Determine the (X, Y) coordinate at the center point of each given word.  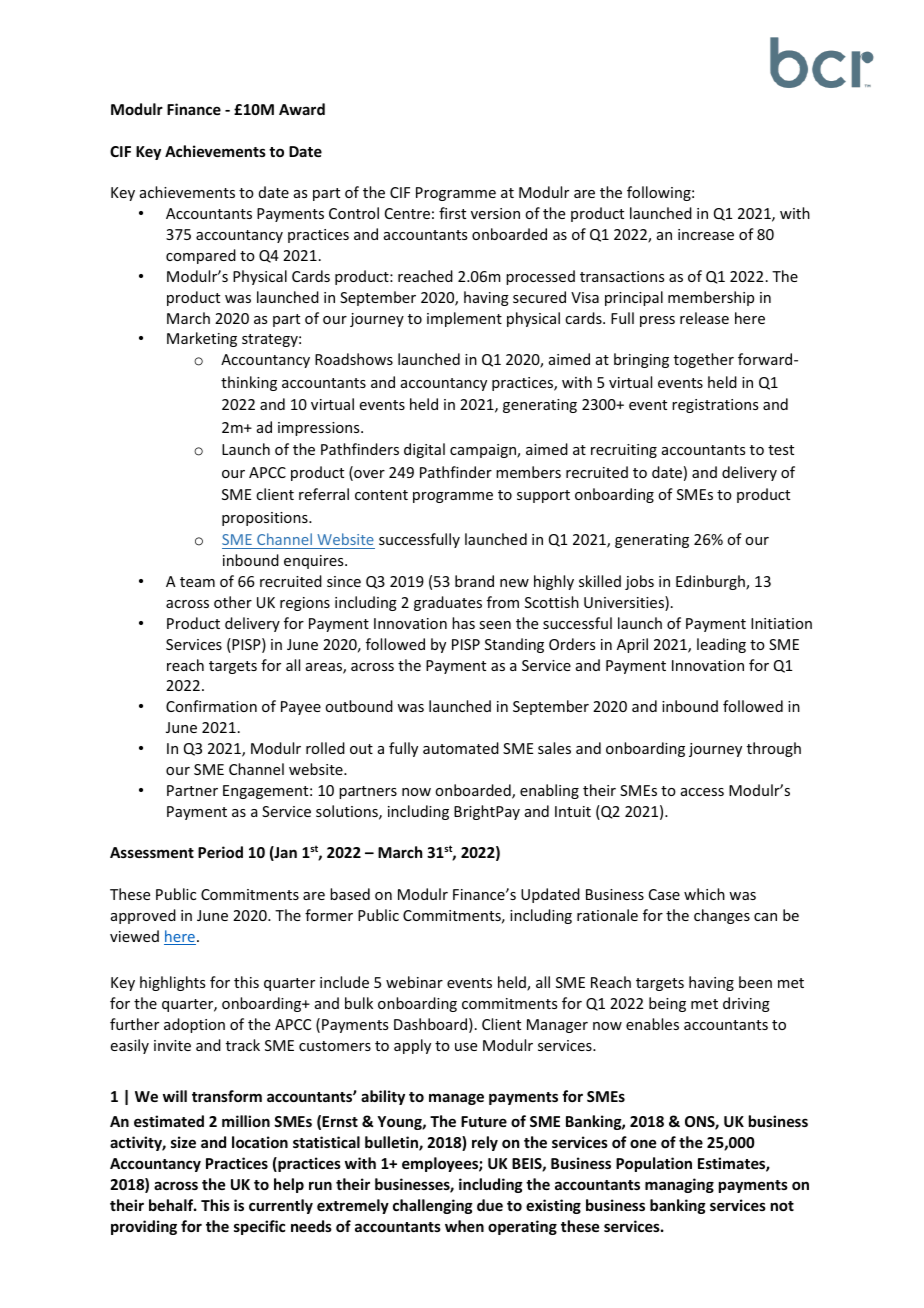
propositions (266, 519)
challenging (433, 1206)
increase (706, 234)
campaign (484, 451)
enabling (549, 791)
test (781, 450)
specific (259, 1227)
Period (220, 852)
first (452, 213)
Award (302, 109)
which (704, 894)
